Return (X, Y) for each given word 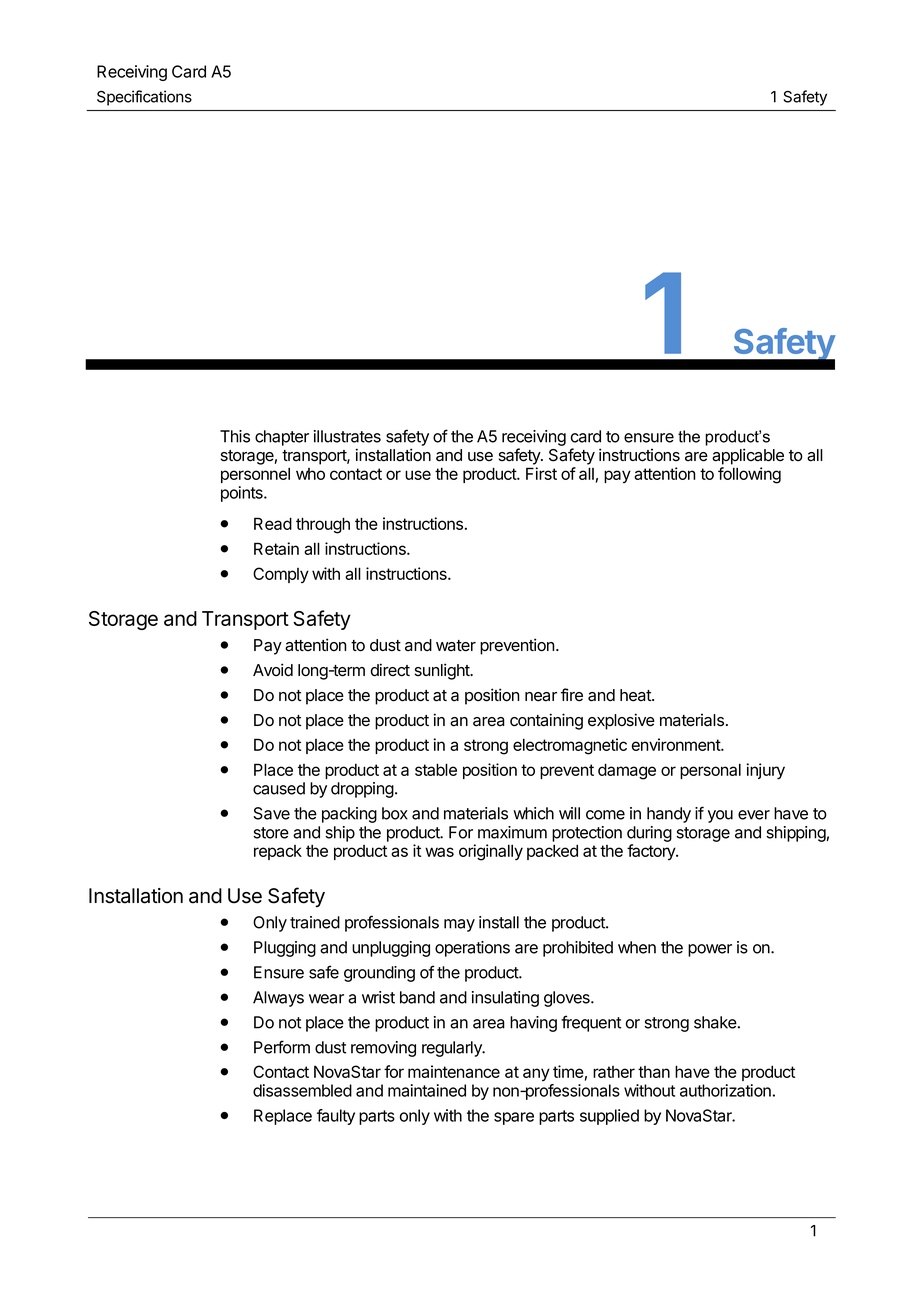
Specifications (144, 98)
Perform (282, 1047)
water (456, 646)
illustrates (347, 436)
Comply (281, 575)
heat (636, 695)
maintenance (454, 1071)
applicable (748, 456)
